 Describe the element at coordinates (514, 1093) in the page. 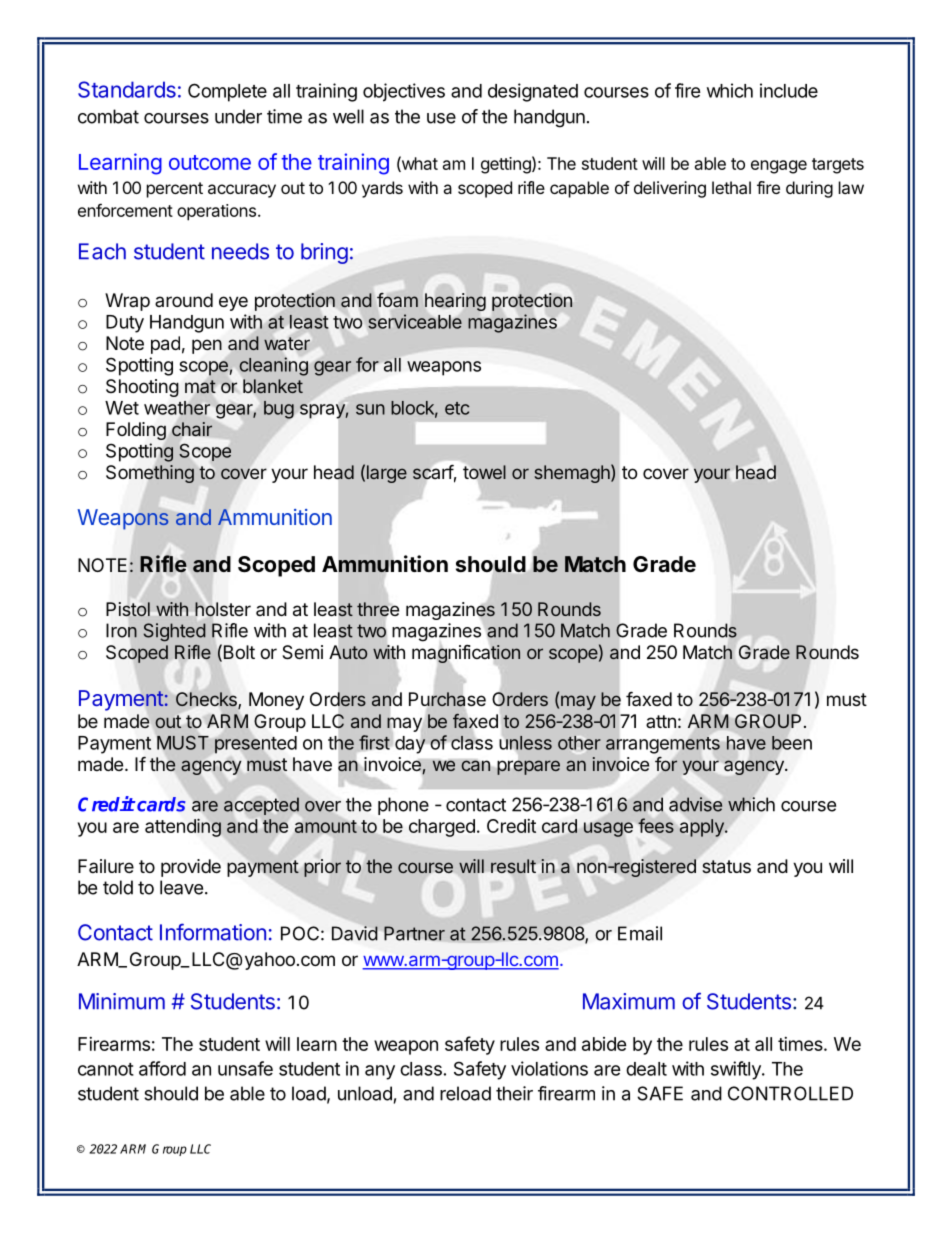

I see `their` at that location.
